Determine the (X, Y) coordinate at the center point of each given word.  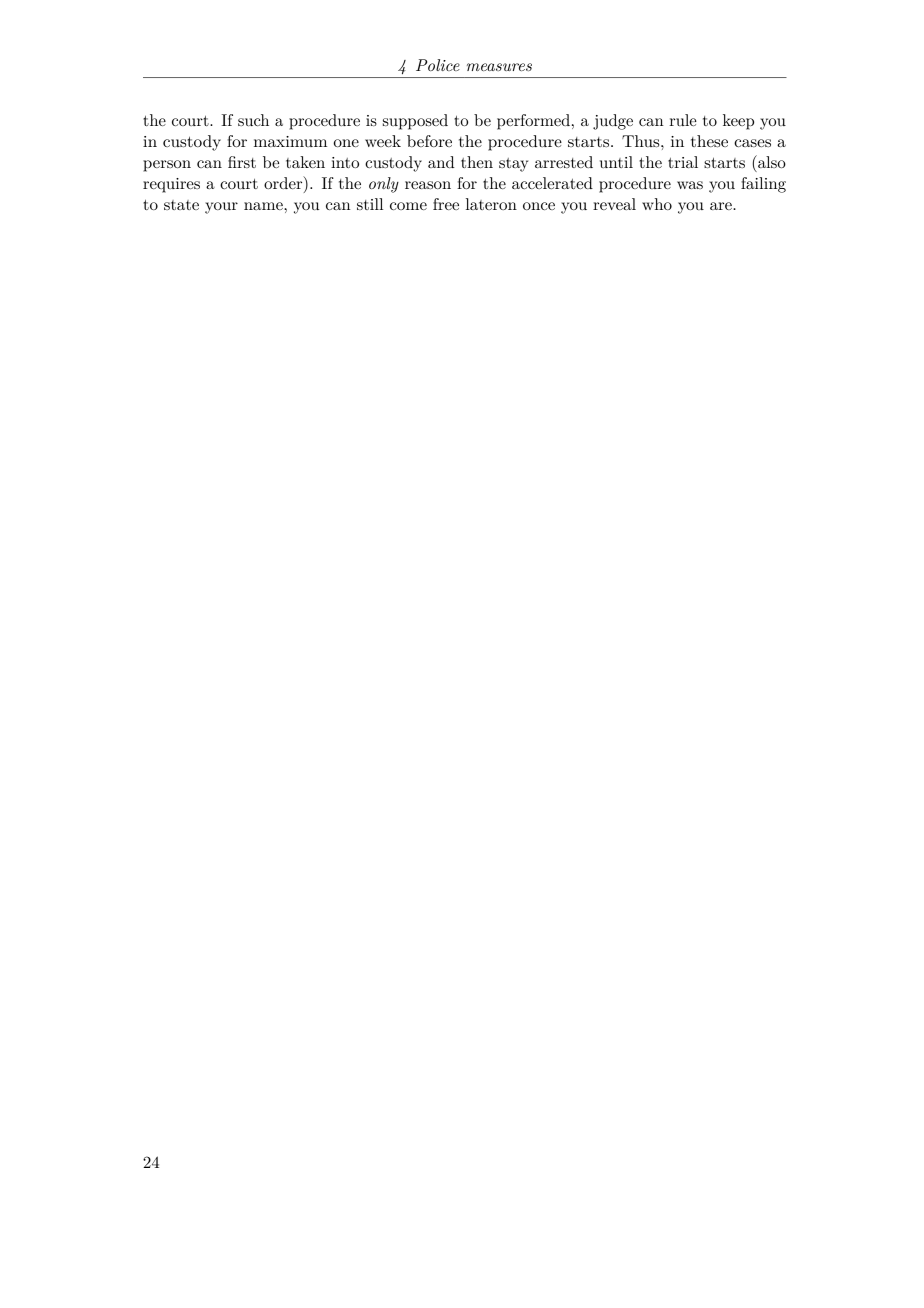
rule (683, 120)
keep (738, 122)
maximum (290, 141)
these (709, 141)
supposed (415, 122)
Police (438, 65)
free (446, 204)
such (253, 120)
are (722, 206)
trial (683, 162)
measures (499, 67)
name (264, 206)
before (429, 141)
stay (513, 165)
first (242, 162)
